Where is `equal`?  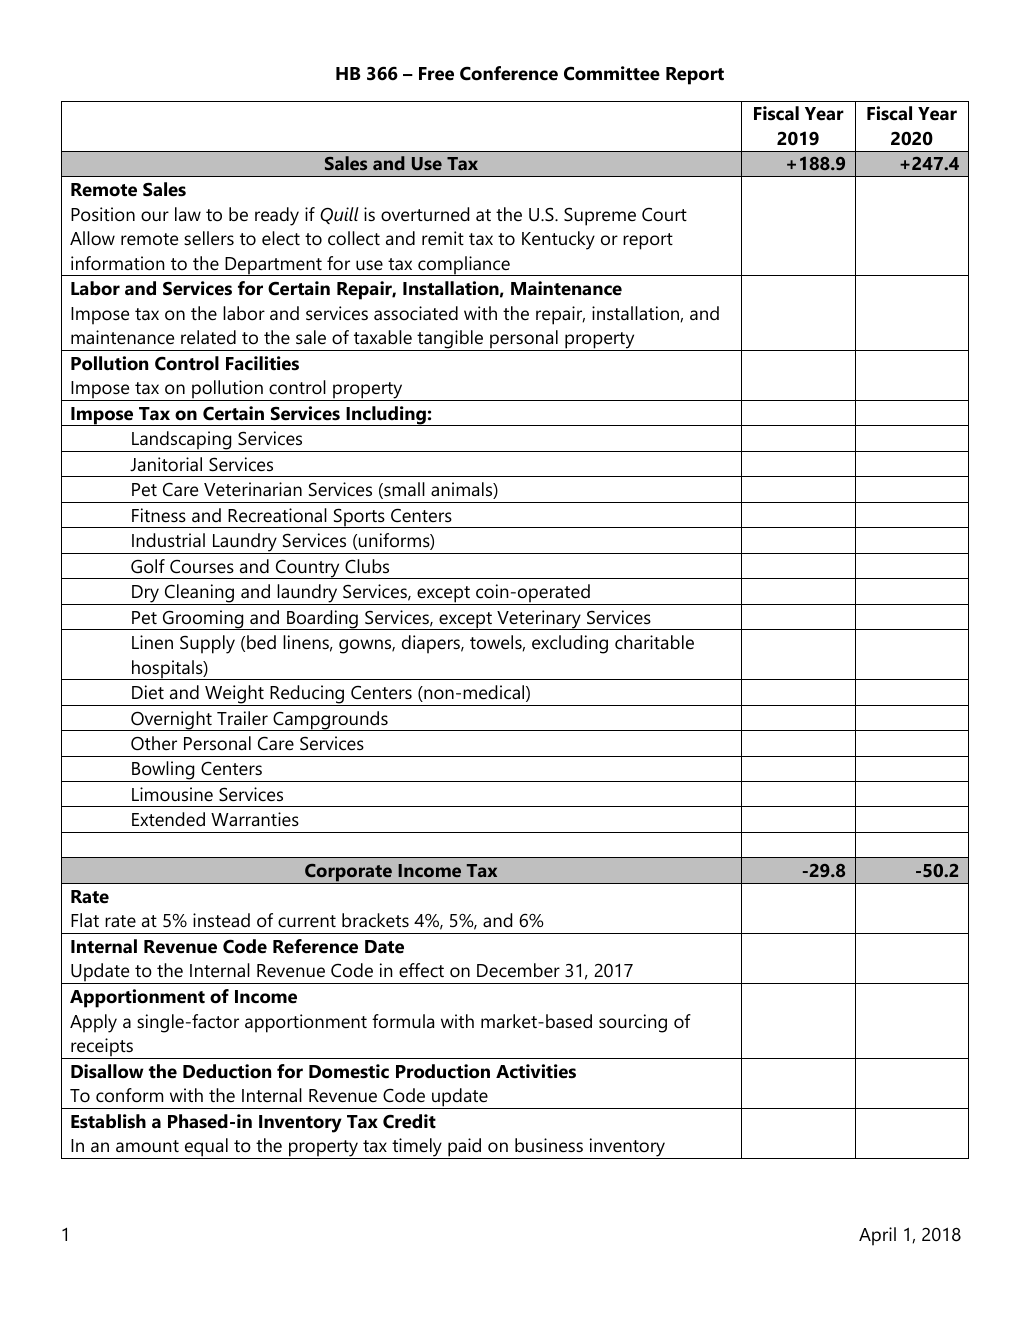 equal is located at coordinates (206, 1148).
